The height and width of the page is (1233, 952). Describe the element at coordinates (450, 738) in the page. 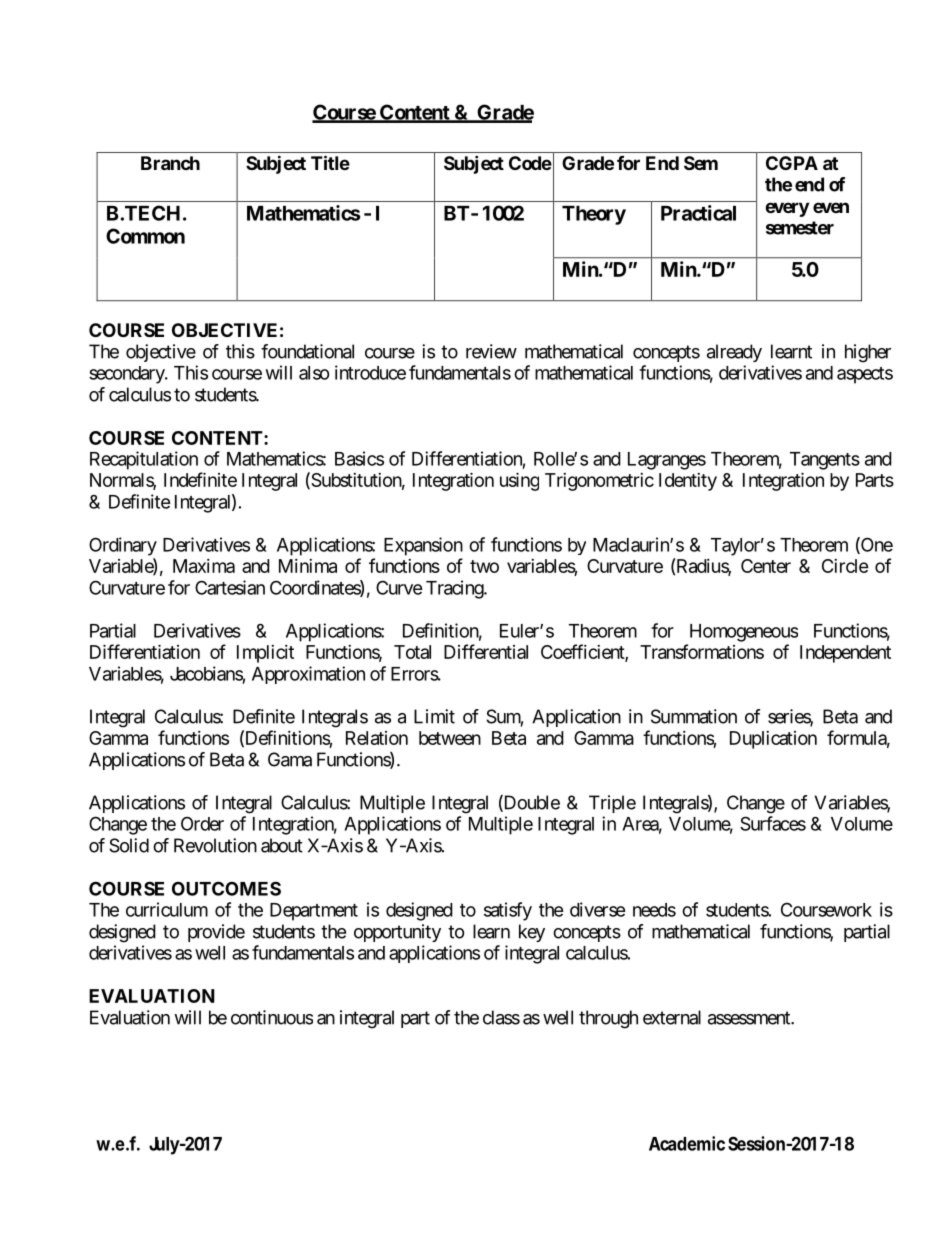

I see `between` at that location.
